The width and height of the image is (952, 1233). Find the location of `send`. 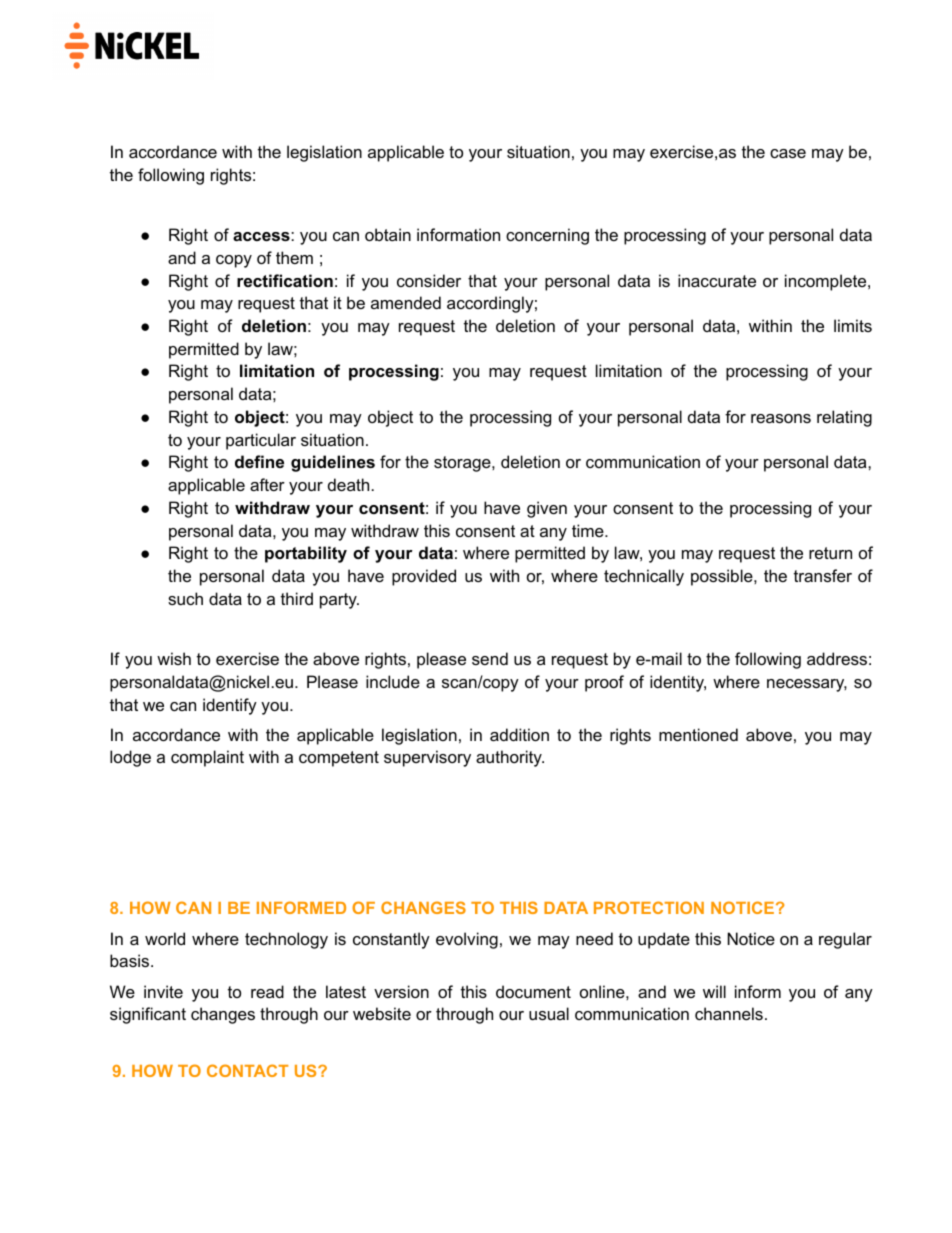

send is located at coordinates (490, 658).
